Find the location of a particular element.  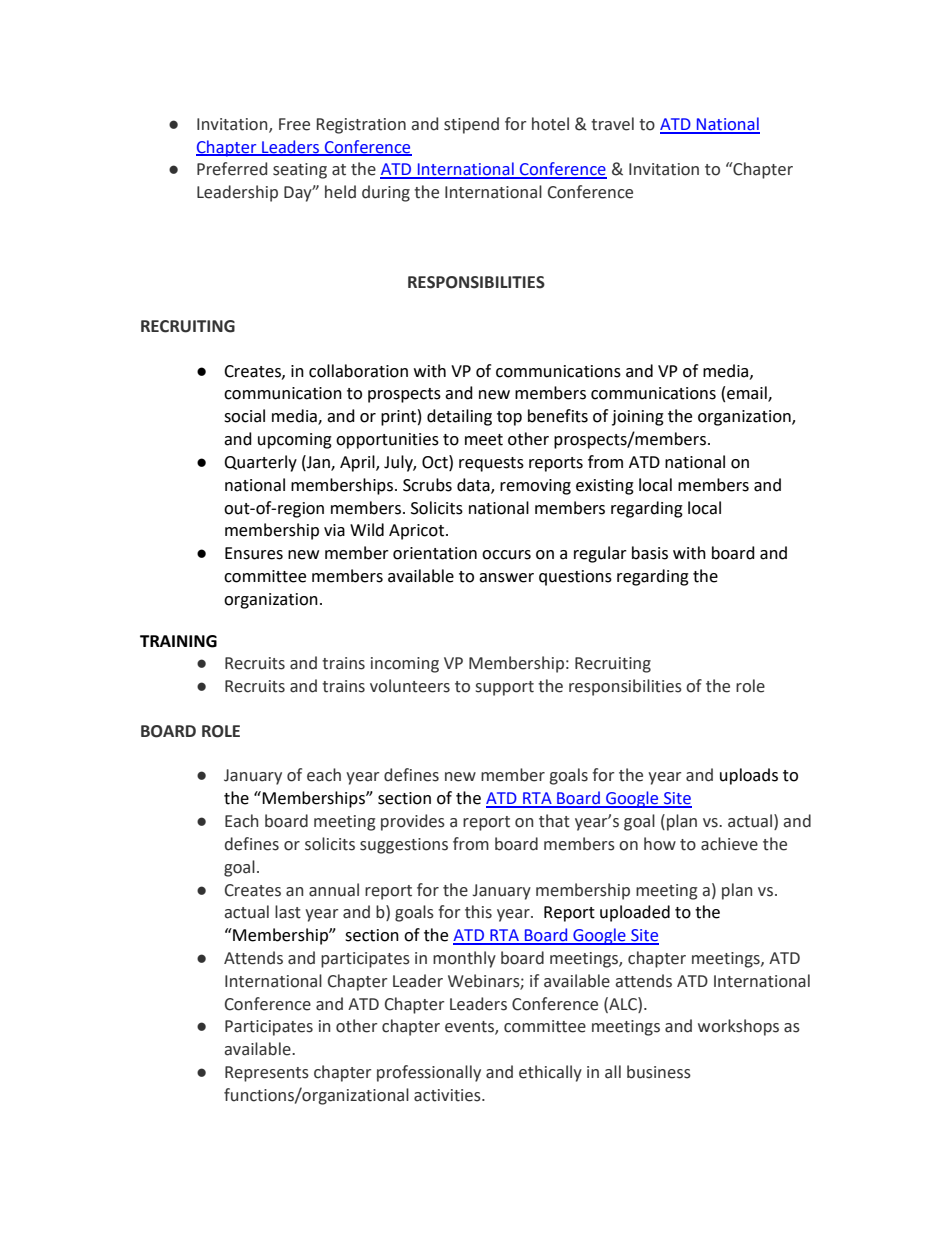

Preferred is located at coordinates (232, 169).
